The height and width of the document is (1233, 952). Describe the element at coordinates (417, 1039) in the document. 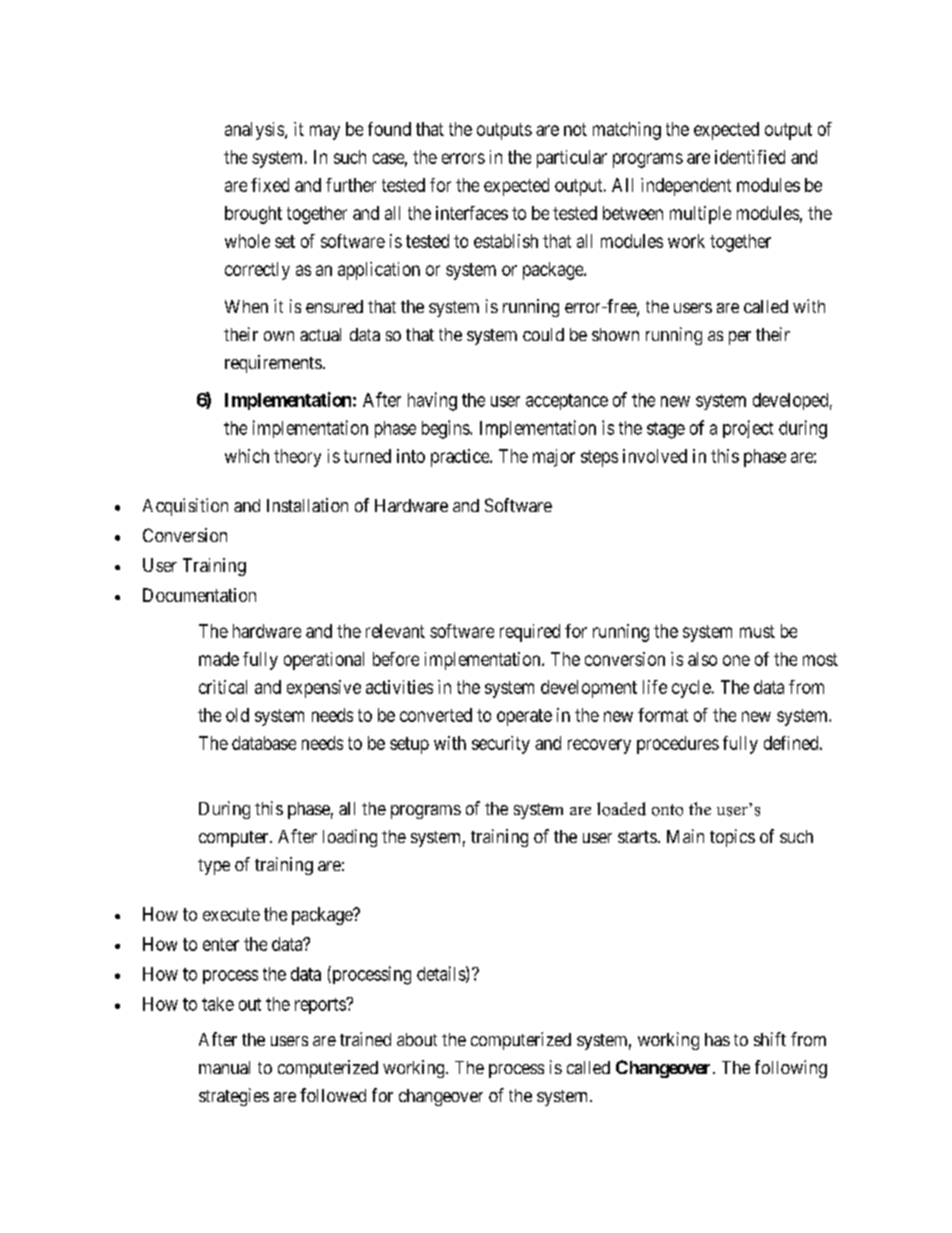

I see `about` at that location.
